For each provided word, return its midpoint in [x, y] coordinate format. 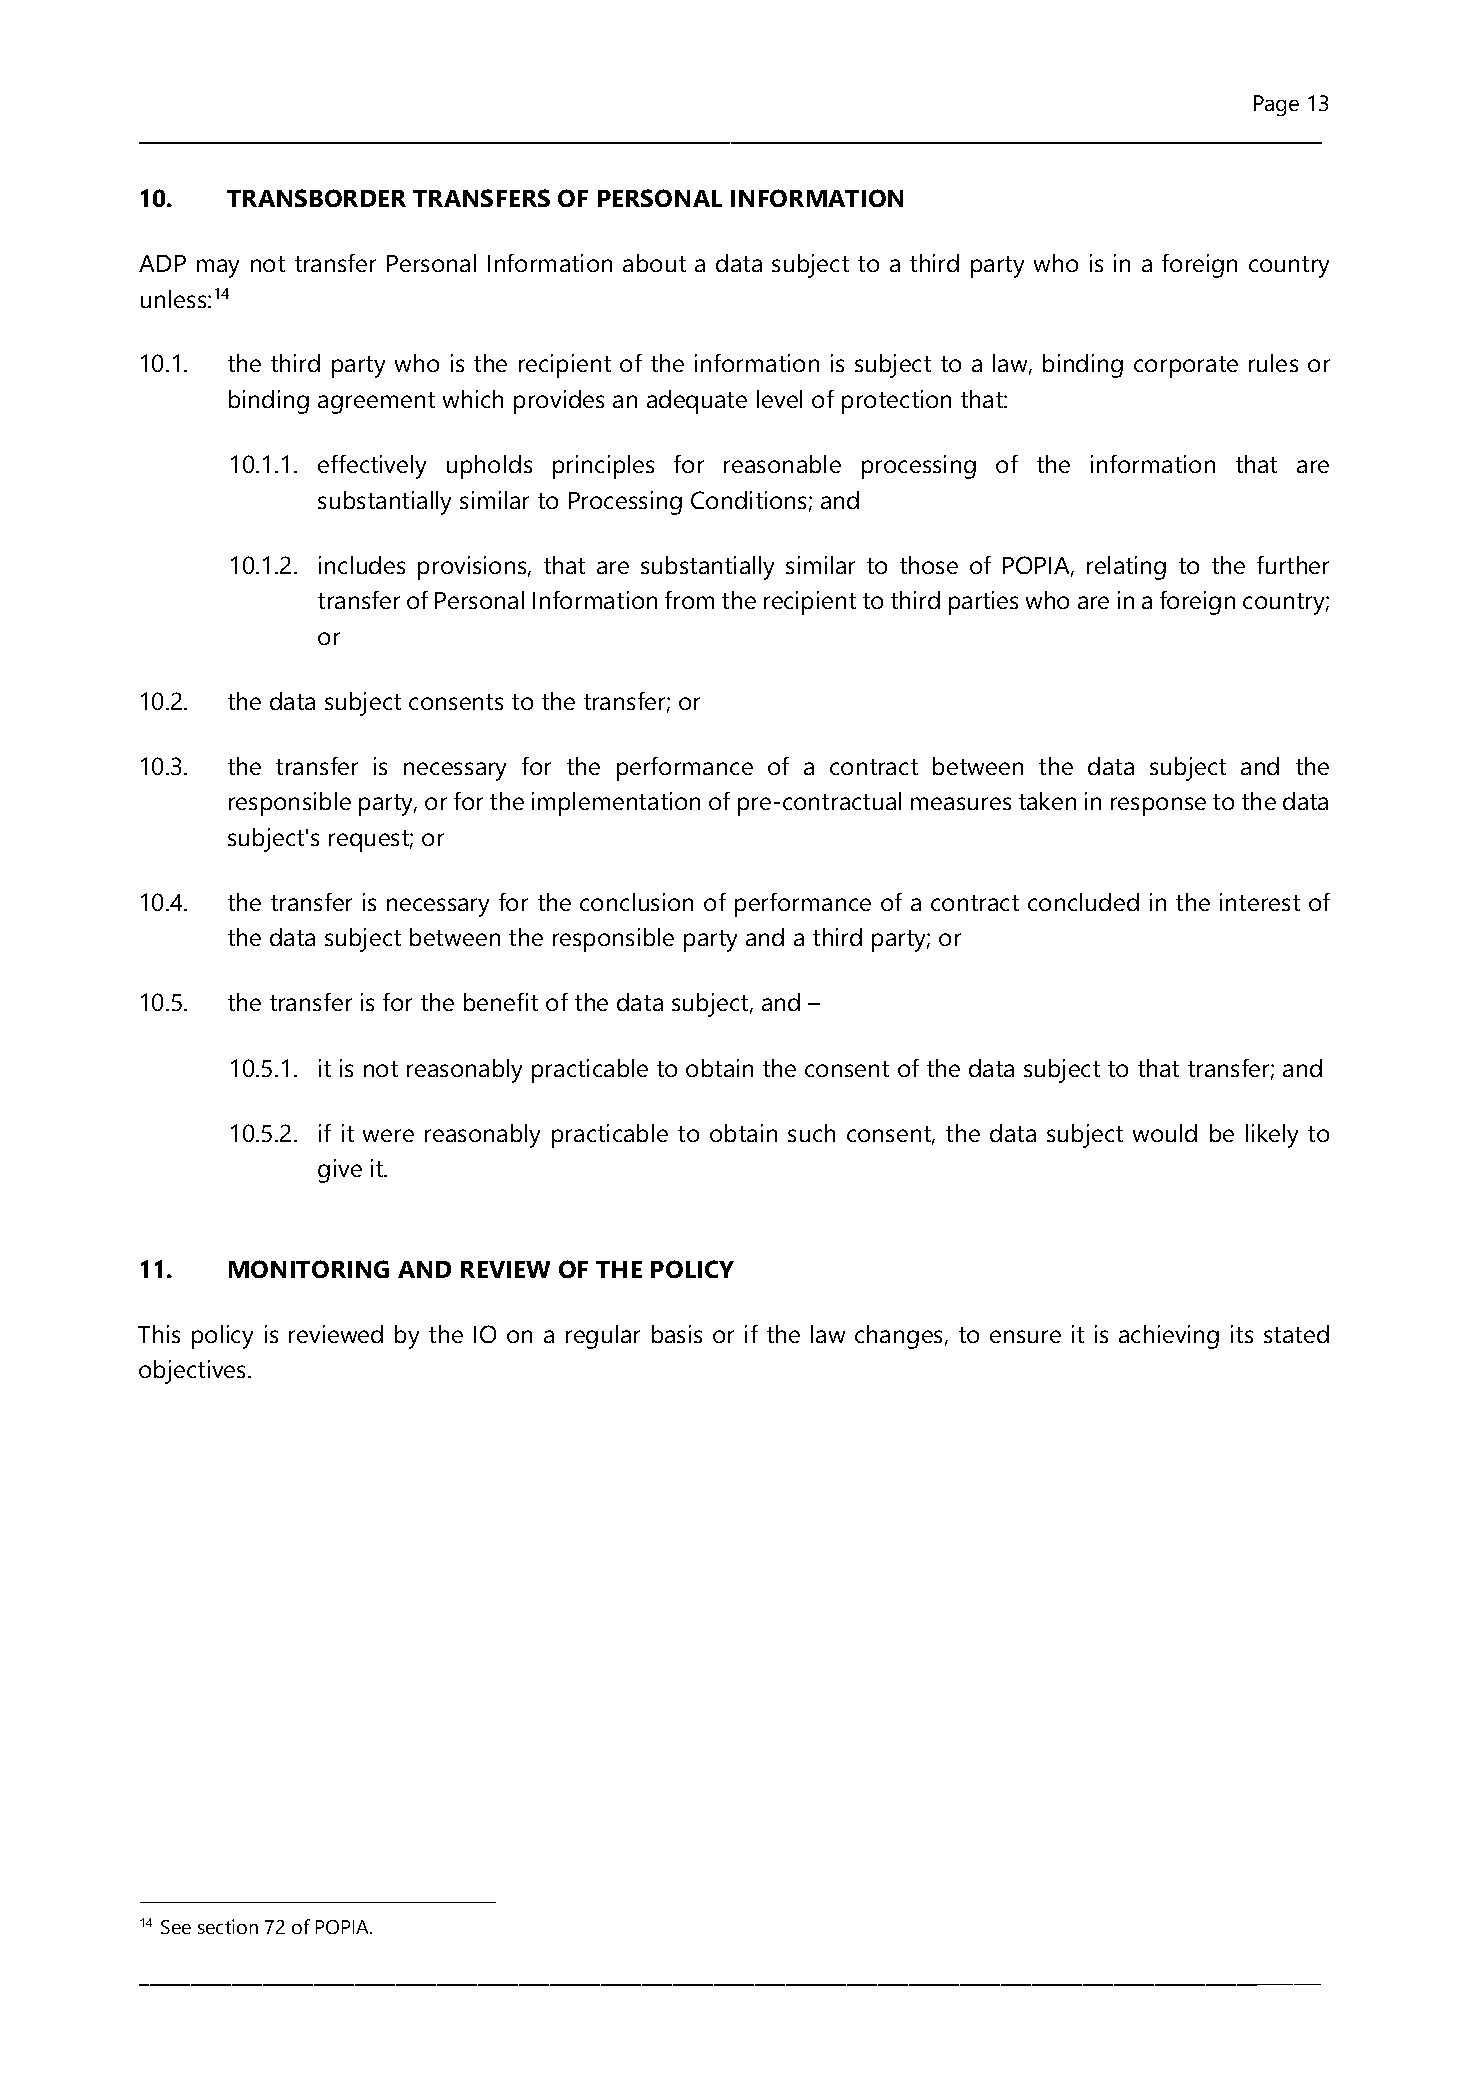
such [811, 1133]
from [689, 600]
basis [677, 1334]
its [1242, 1334]
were [388, 1135]
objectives [194, 1372]
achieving [1169, 1337]
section [228, 1926]
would [1165, 1133]
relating [1126, 568]
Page [1276, 105]
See [176, 1927]
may [218, 268]
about [654, 263]
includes [362, 565]
